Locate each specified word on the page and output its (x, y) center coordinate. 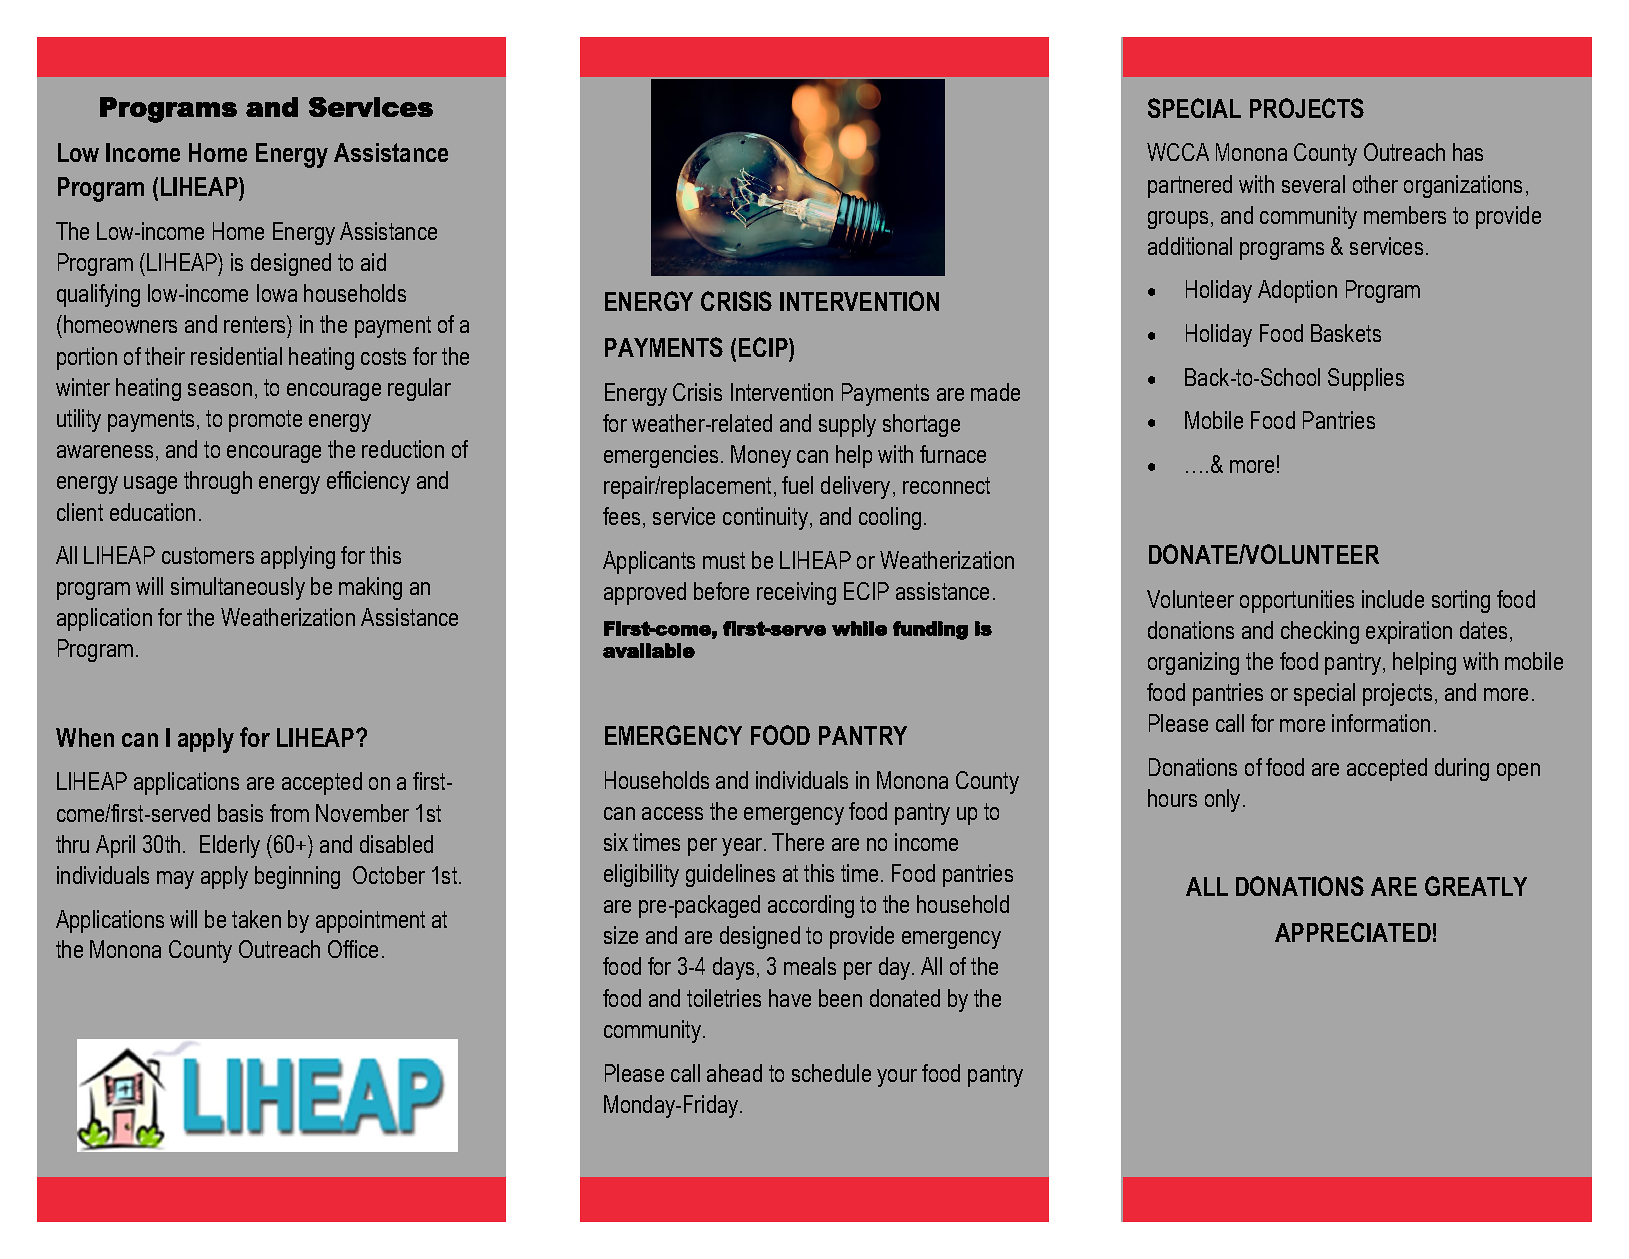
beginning (297, 877)
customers (208, 555)
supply (847, 425)
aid (373, 262)
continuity (765, 518)
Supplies (1366, 379)
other (1375, 184)
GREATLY (1476, 886)
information (1381, 723)
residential (236, 356)
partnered (1190, 186)
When (85, 737)
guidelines (730, 875)
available (649, 650)
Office (353, 949)
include (1393, 599)
